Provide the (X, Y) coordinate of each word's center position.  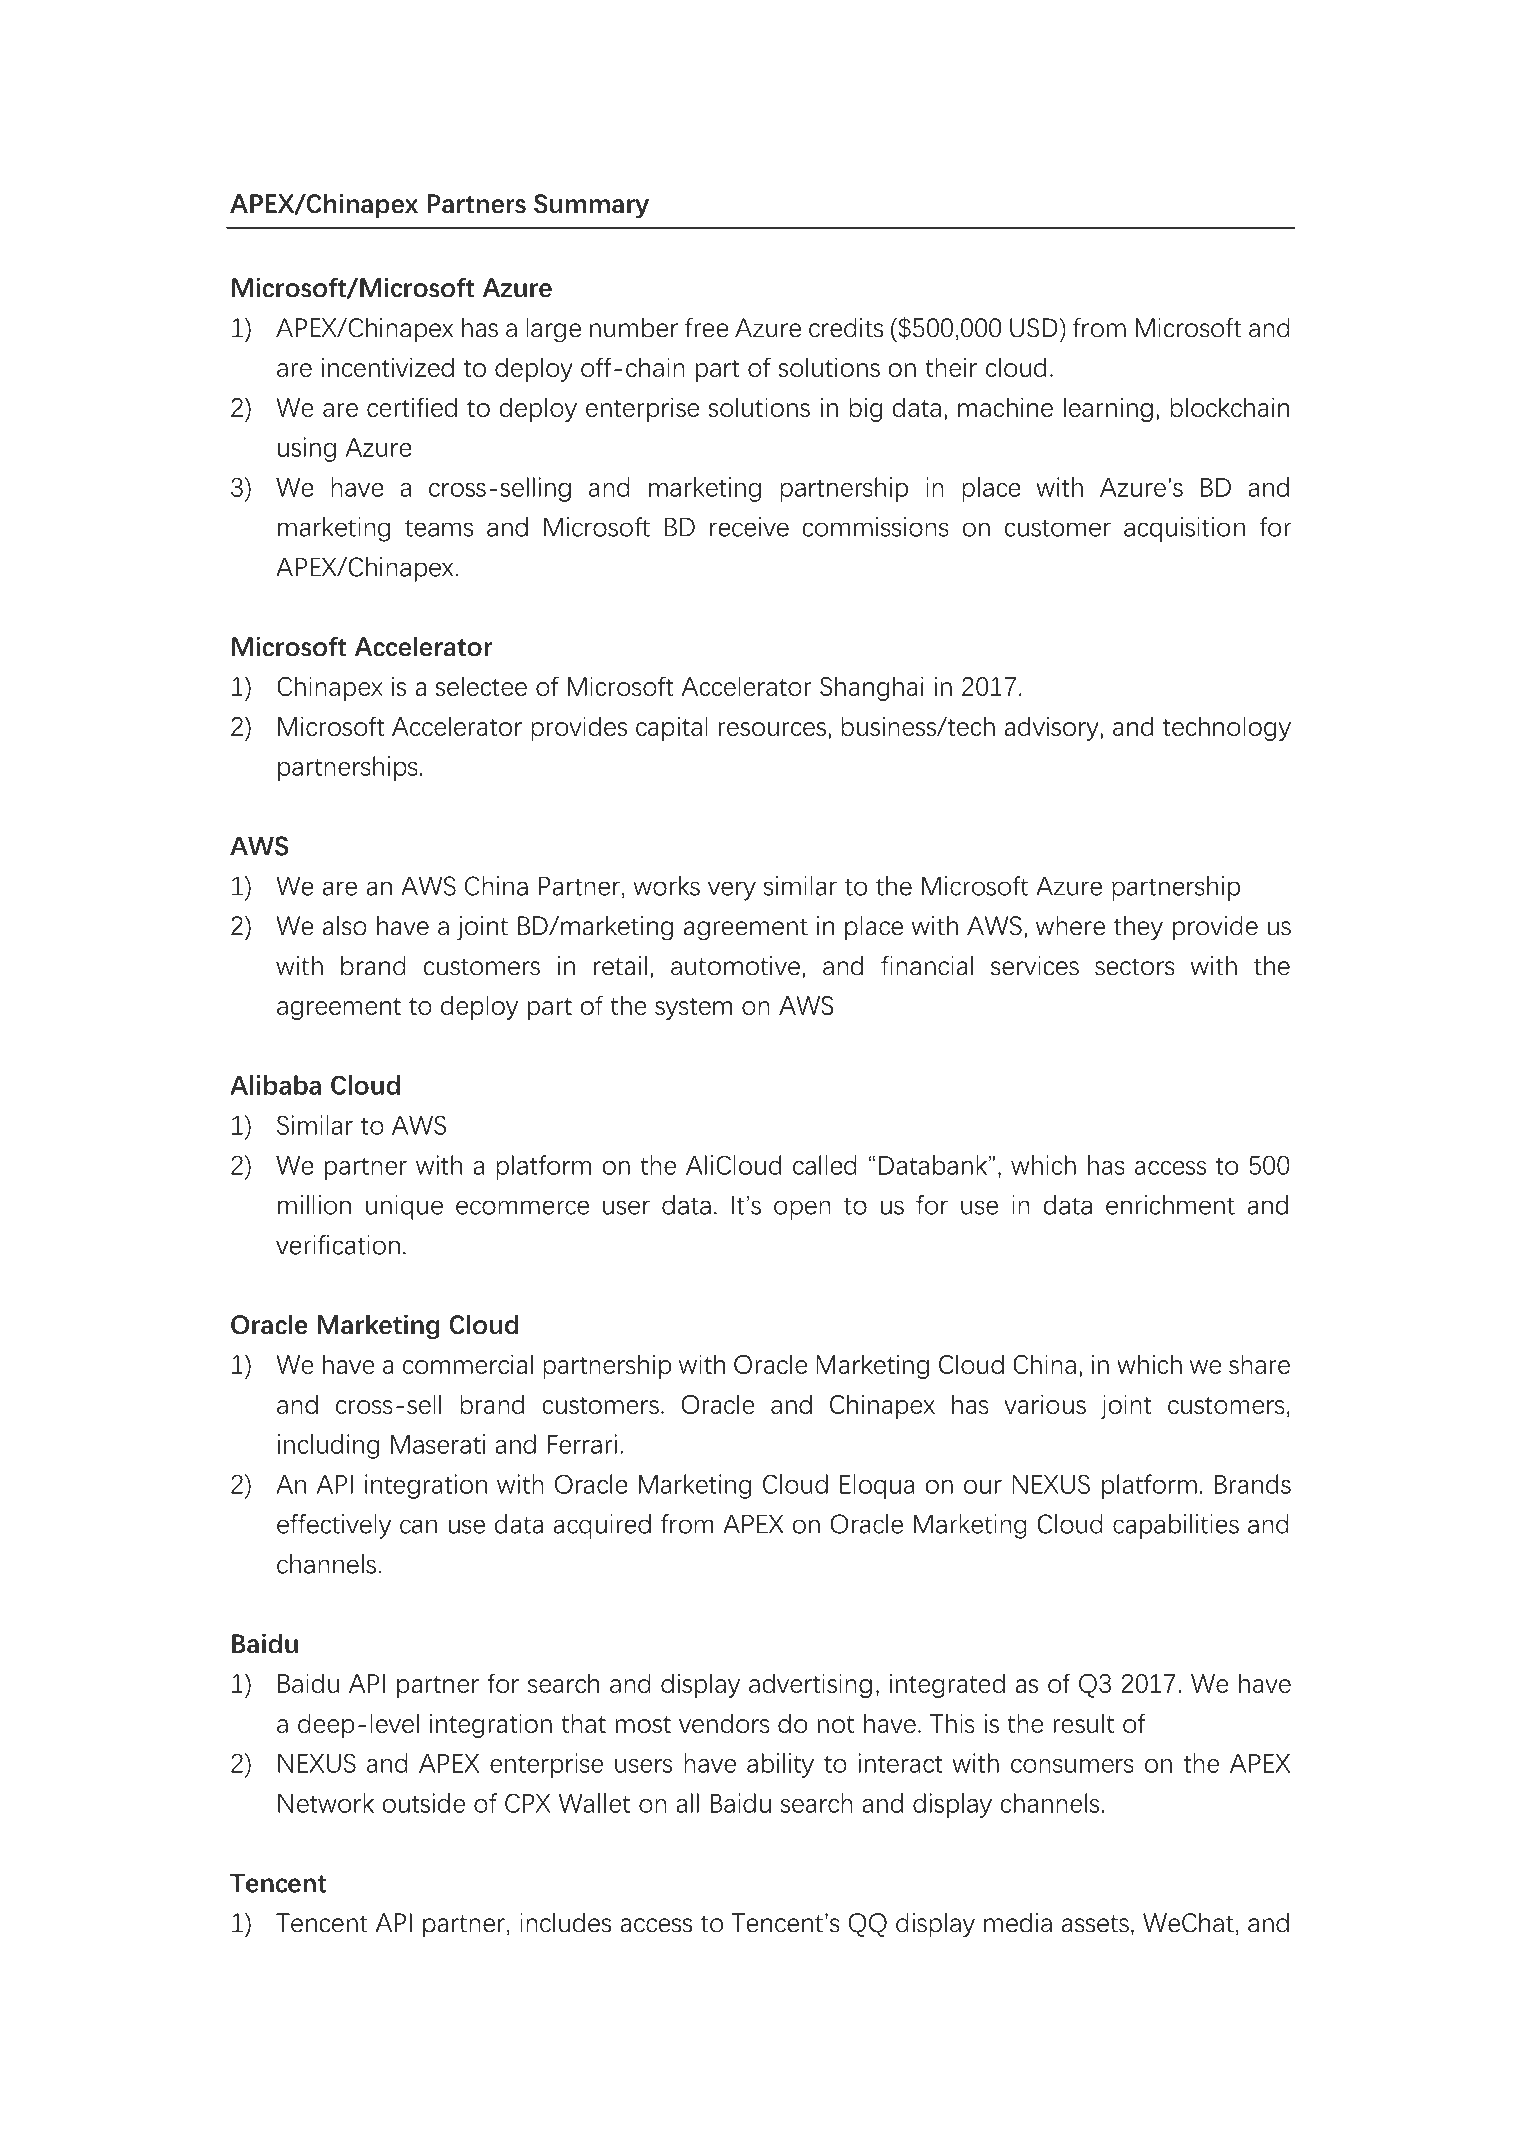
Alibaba (275, 1085)
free (707, 328)
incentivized (388, 367)
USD (1035, 328)
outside (424, 1803)
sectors (1135, 967)
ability (780, 1765)
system (693, 1009)
